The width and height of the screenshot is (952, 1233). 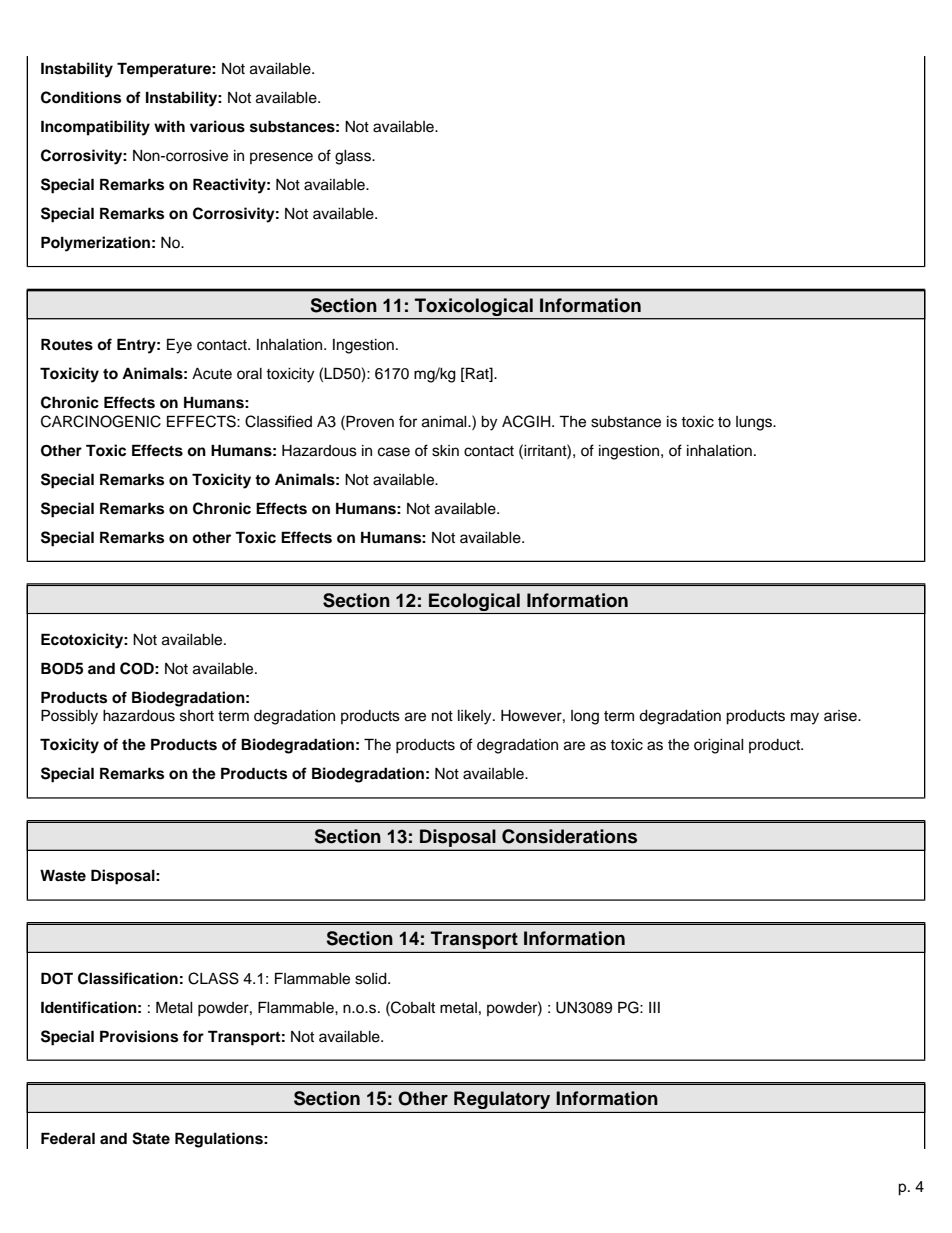 I want to click on may, so click(x=805, y=718).
